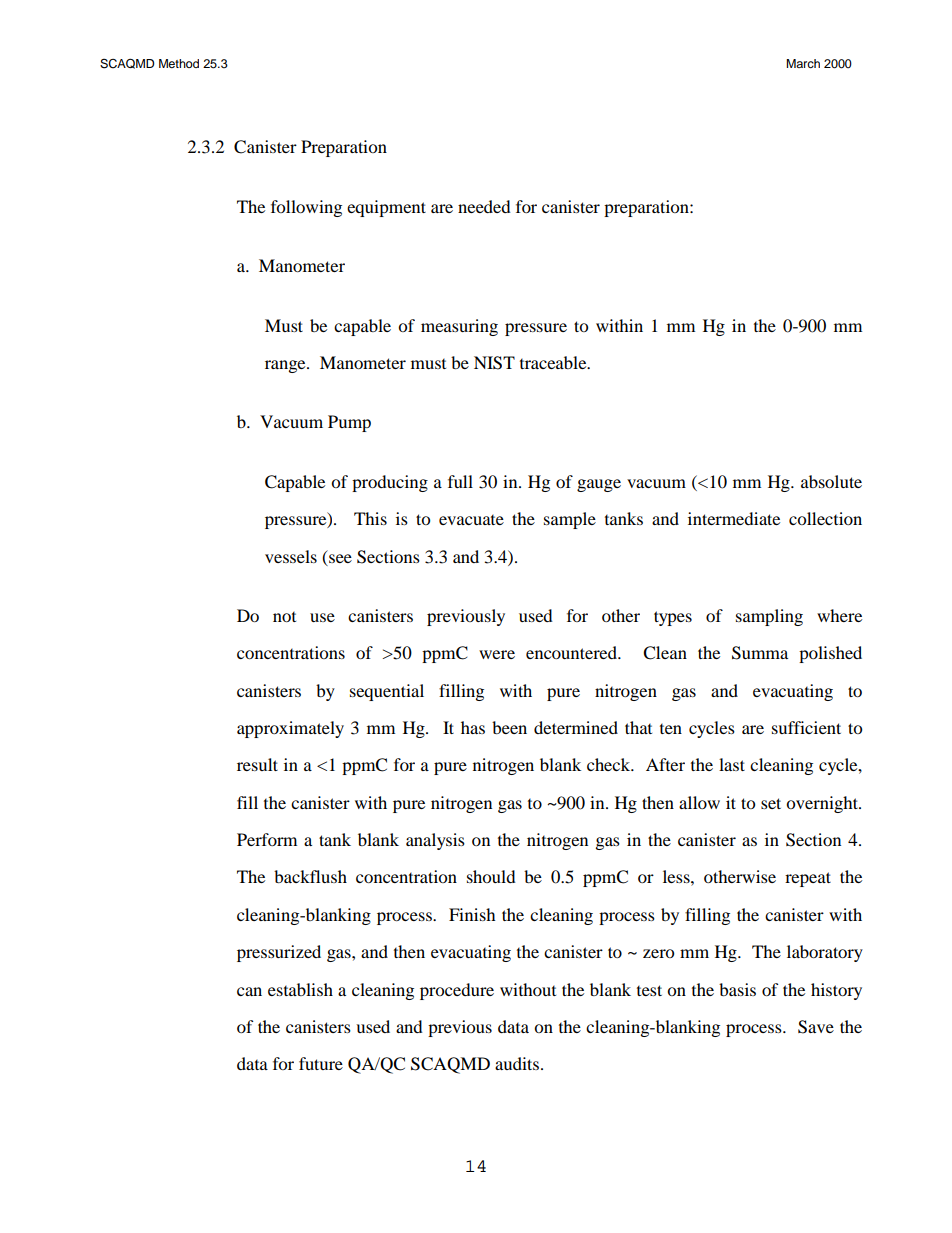  Describe the element at coordinates (771, 803) in the screenshot. I see `set` at that location.
